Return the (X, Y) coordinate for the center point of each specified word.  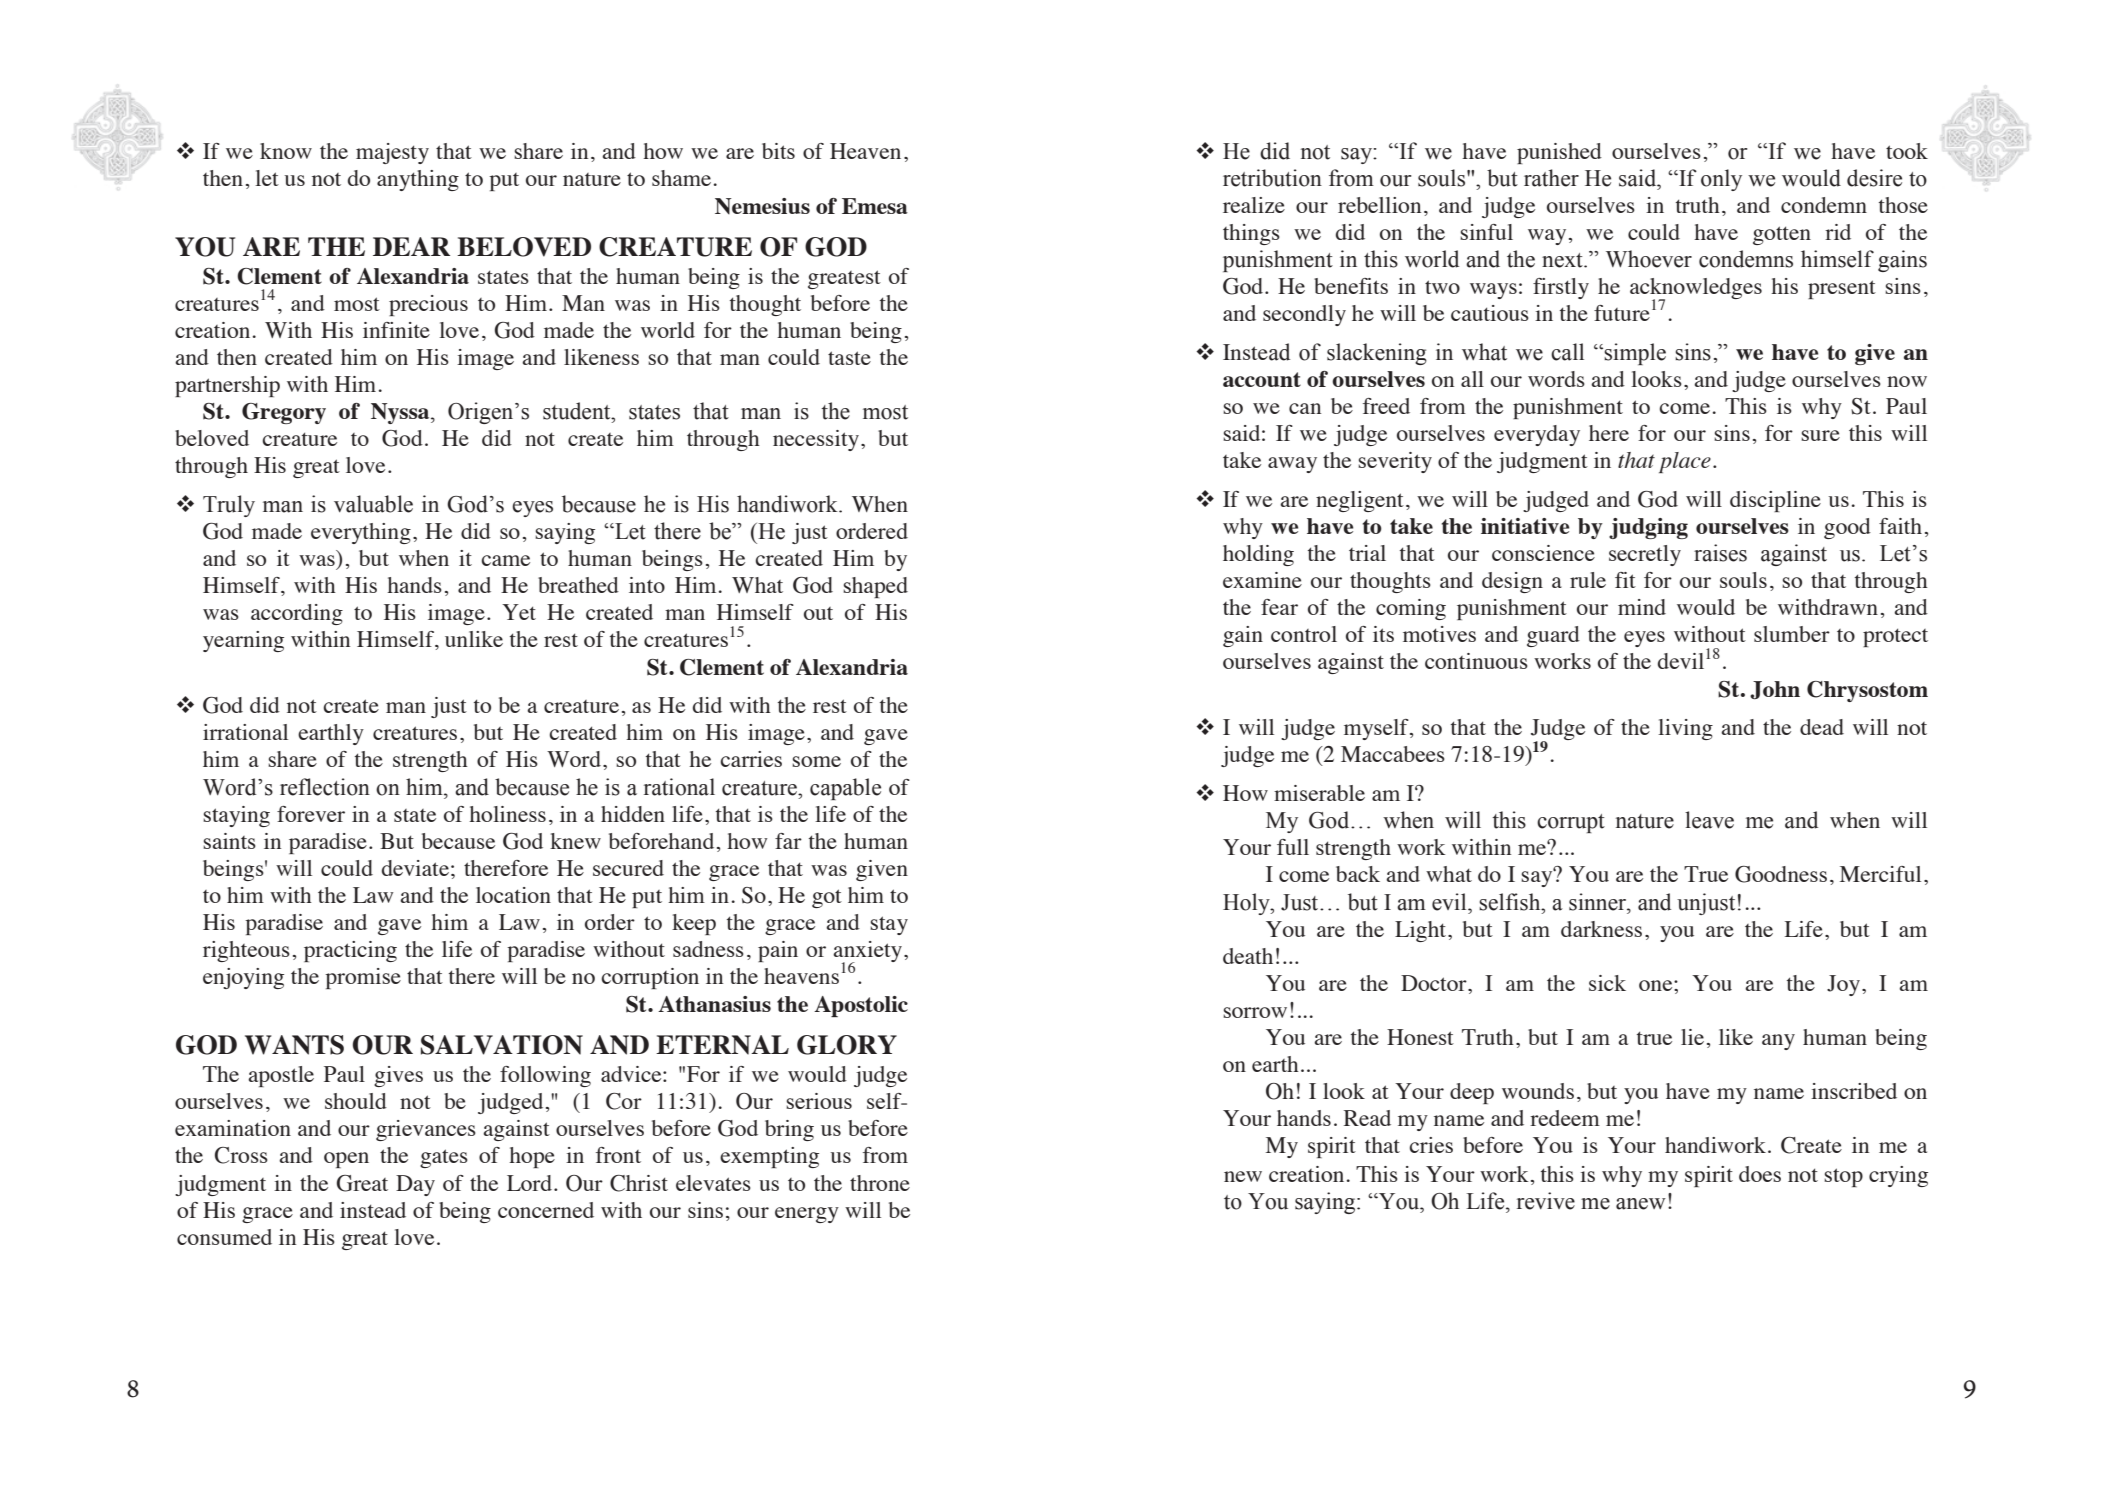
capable (845, 789)
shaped (875, 587)
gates (444, 1158)
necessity (817, 440)
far (788, 841)
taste (849, 358)
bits (778, 151)
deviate (415, 868)
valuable (373, 504)
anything (418, 180)
